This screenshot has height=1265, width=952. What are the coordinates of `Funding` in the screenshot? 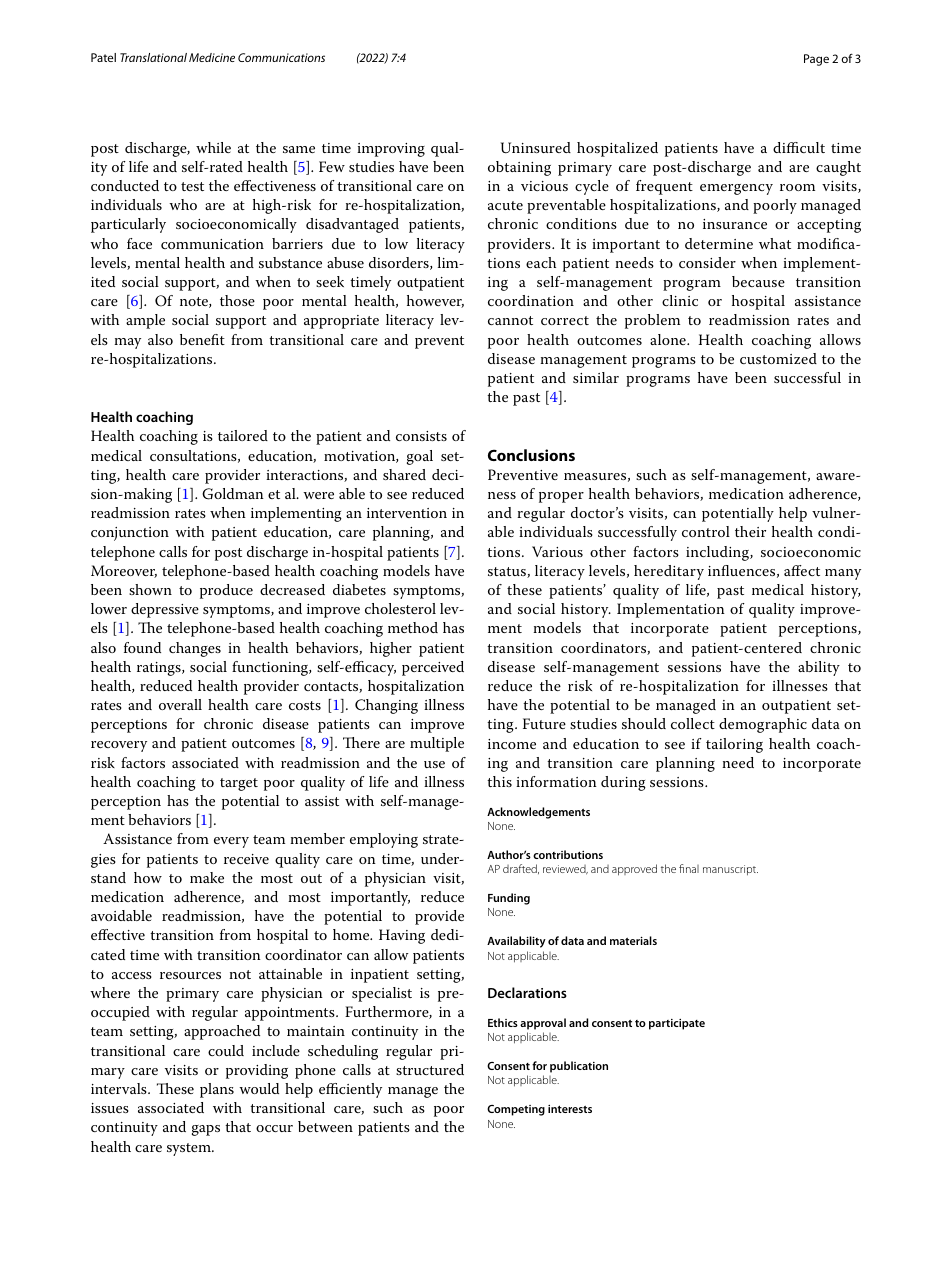 It's located at (509, 899).
